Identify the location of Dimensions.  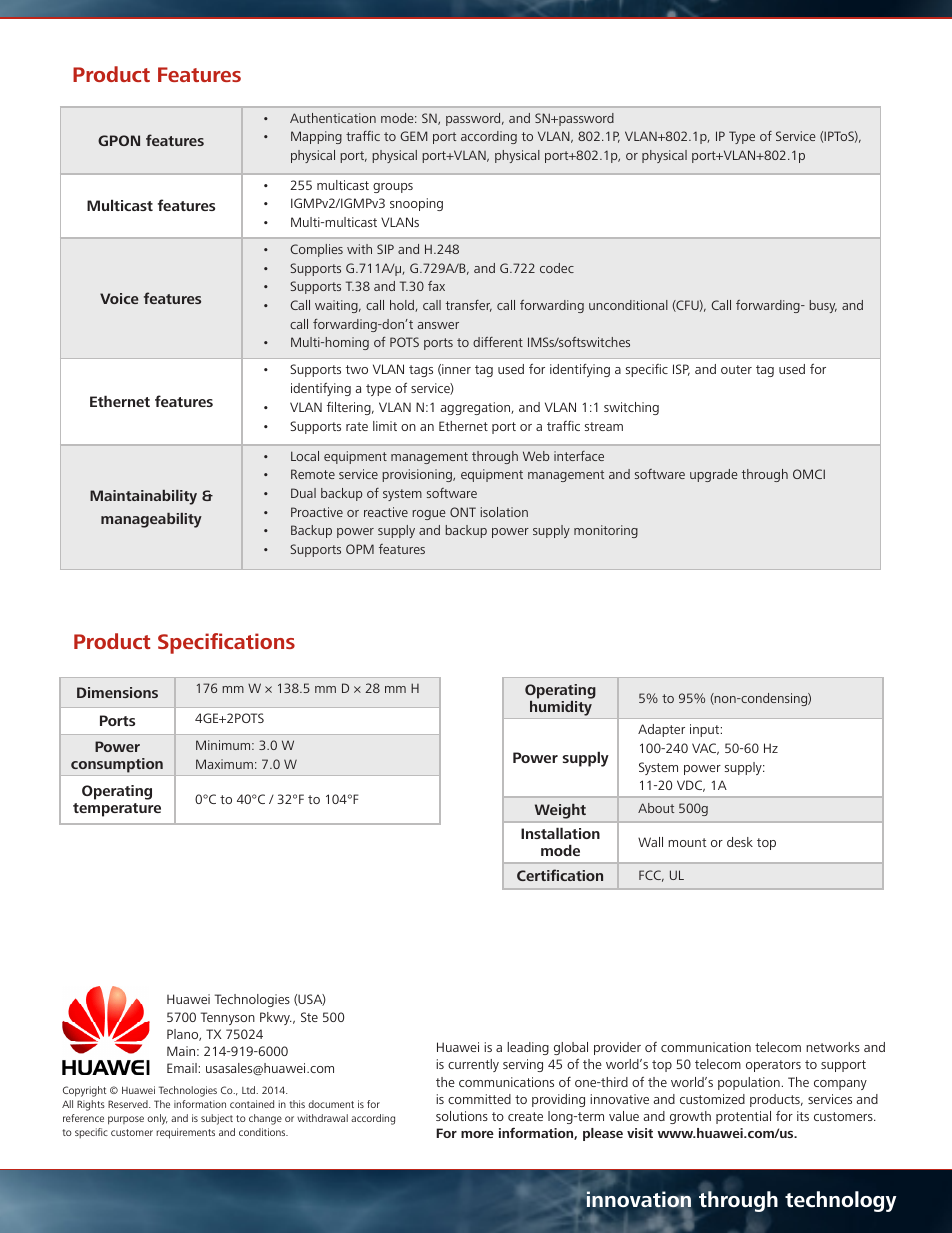
(117, 692).
